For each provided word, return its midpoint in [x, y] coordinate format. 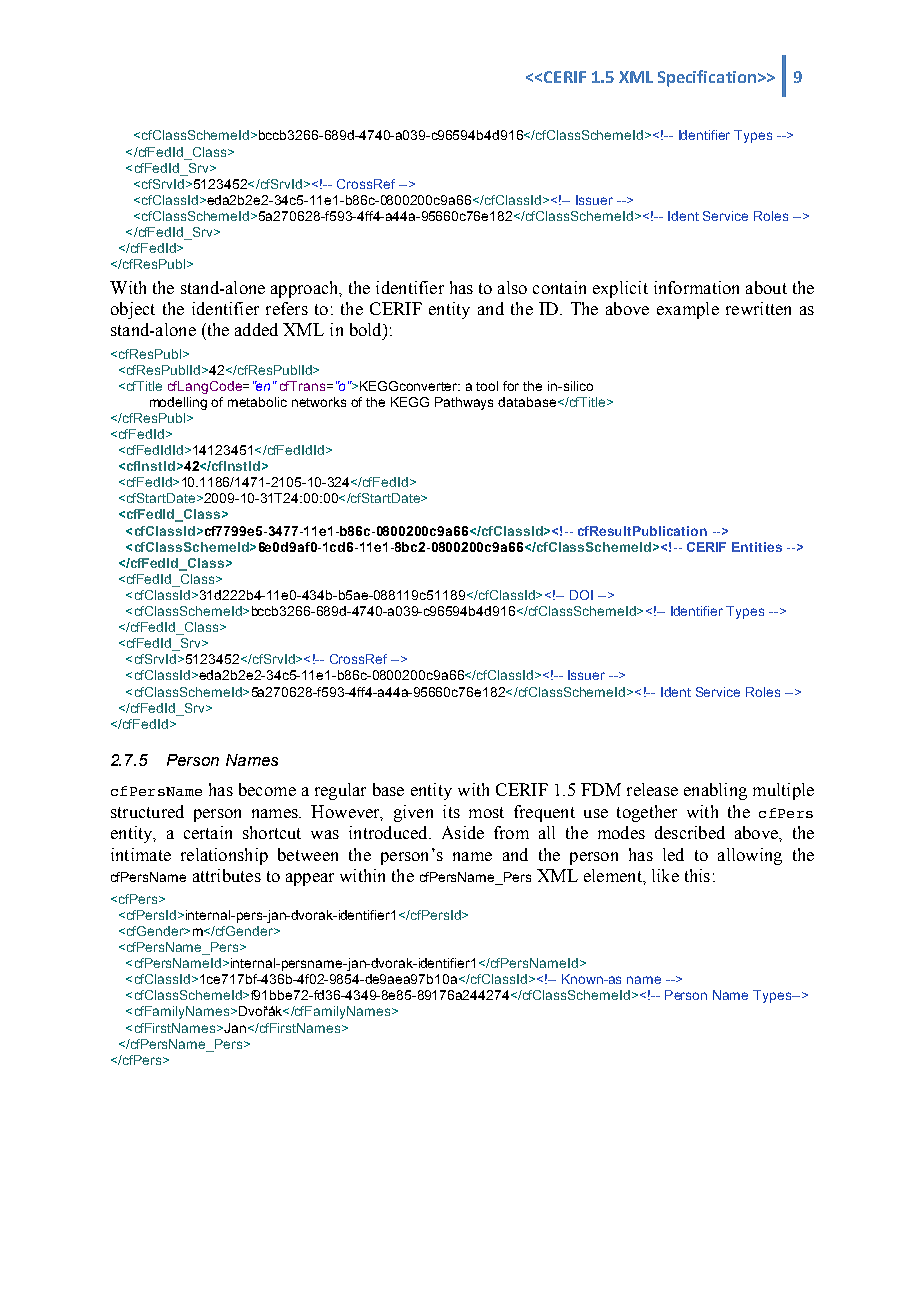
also [512, 287]
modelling [178, 403]
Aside [463, 832]
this [697, 875]
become [267, 789]
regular [340, 791]
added [256, 329]
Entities [757, 547]
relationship [224, 856]
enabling [715, 791]
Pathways [464, 403]
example [688, 310]
